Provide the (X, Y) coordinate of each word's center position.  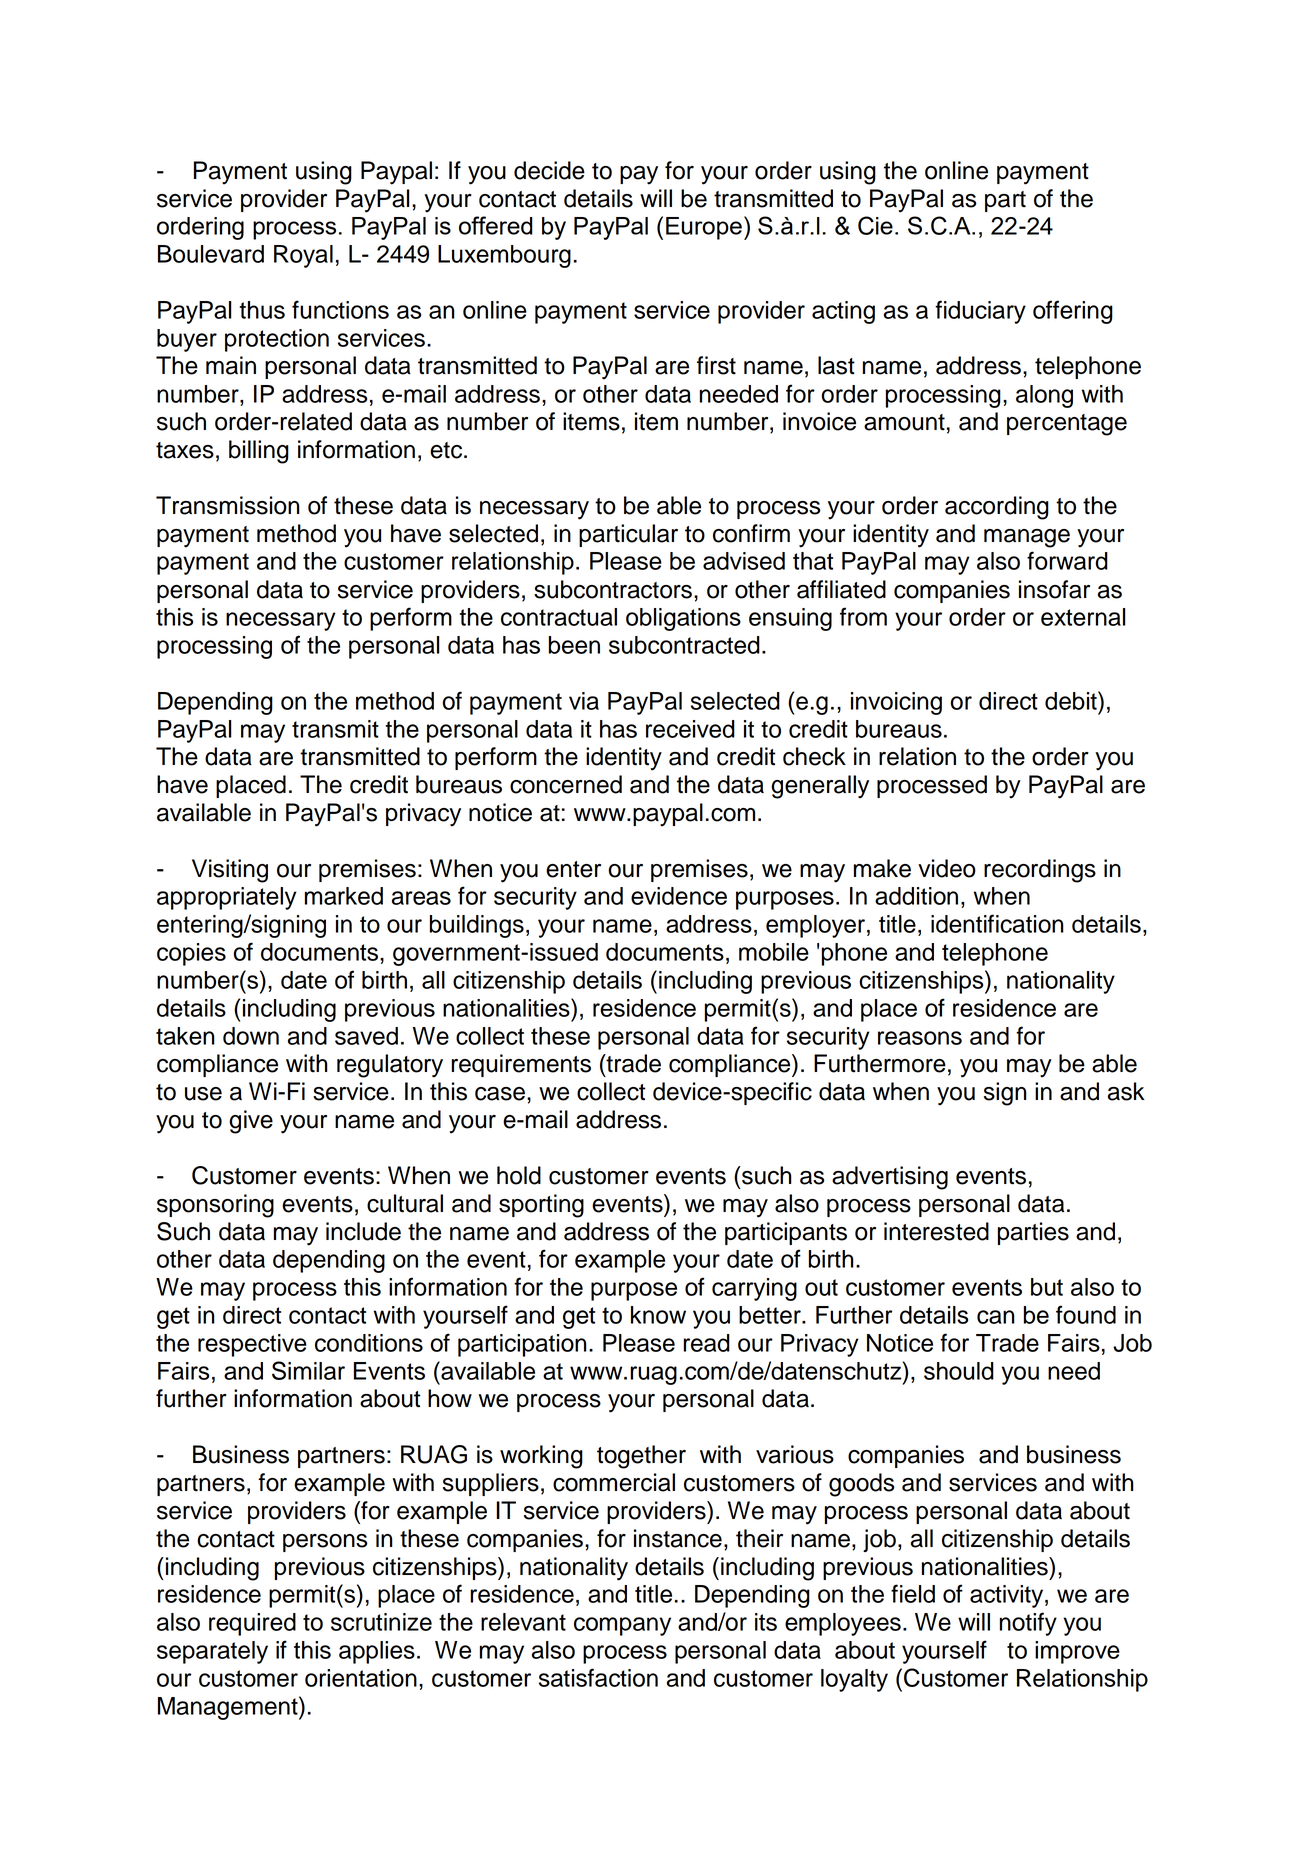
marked (344, 896)
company (622, 1626)
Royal (303, 256)
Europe (704, 228)
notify (1028, 1624)
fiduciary (980, 312)
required (252, 1624)
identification (997, 923)
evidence (679, 896)
